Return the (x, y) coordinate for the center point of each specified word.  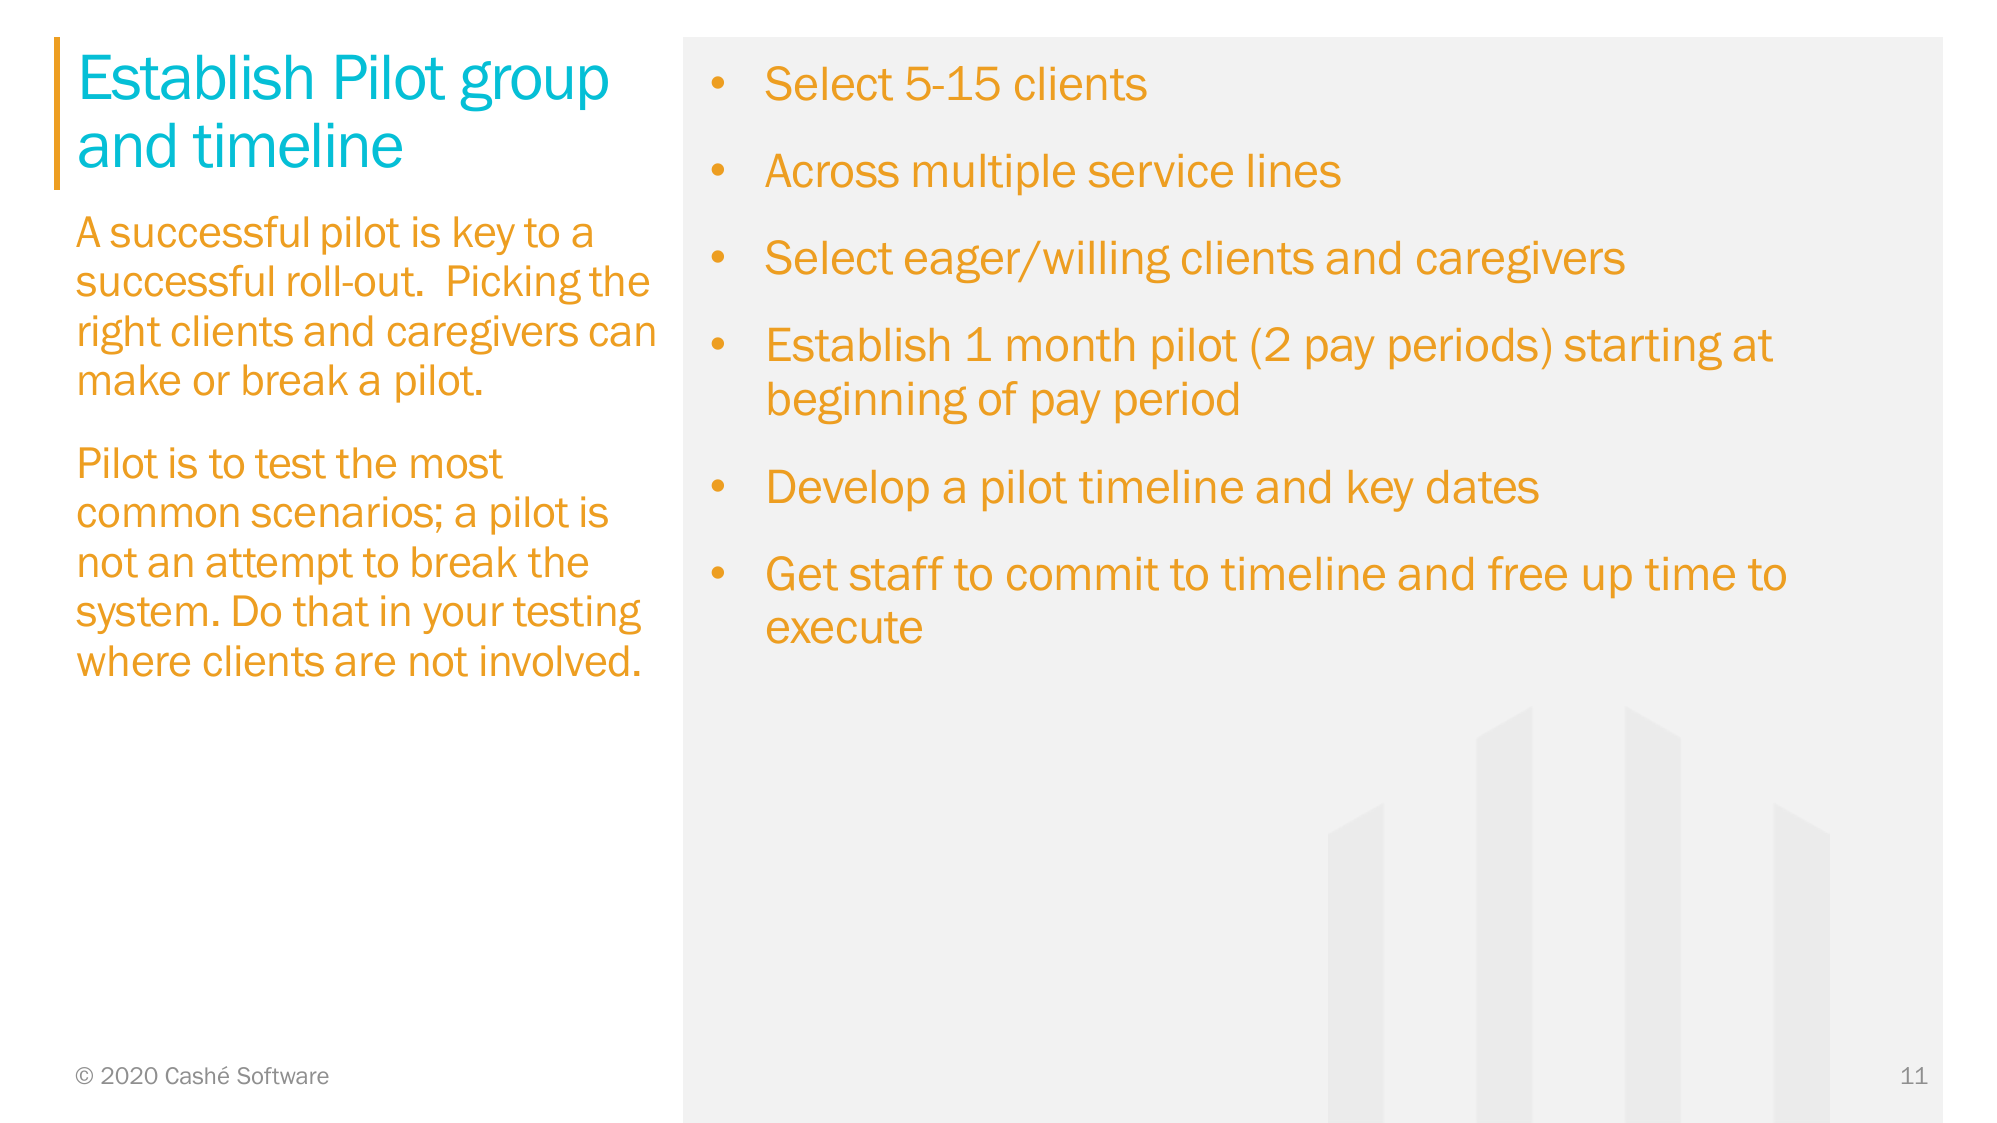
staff (897, 573)
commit (1083, 574)
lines (1295, 171)
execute (844, 628)
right (120, 335)
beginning (868, 403)
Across (832, 171)
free (1527, 573)
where (133, 661)
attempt (279, 566)
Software (283, 1075)
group (534, 86)
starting (1643, 349)
